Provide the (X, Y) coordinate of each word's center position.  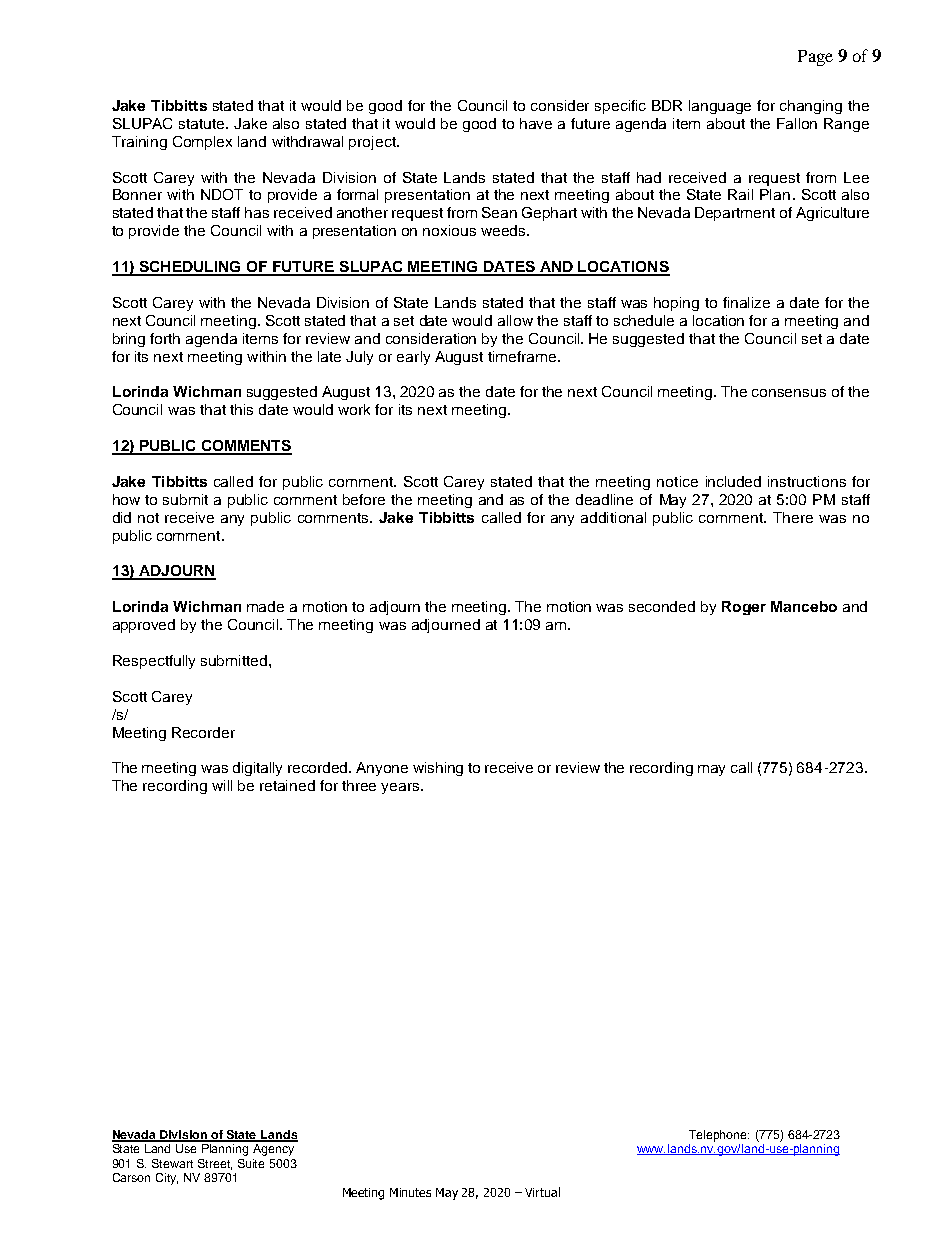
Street (215, 1164)
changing (811, 107)
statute (203, 124)
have (536, 123)
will (222, 785)
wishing (438, 769)
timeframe (523, 356)
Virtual (542, 1192)
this (241, 409)
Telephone (719, 1136)
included (733, 481)
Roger (744, 608)
